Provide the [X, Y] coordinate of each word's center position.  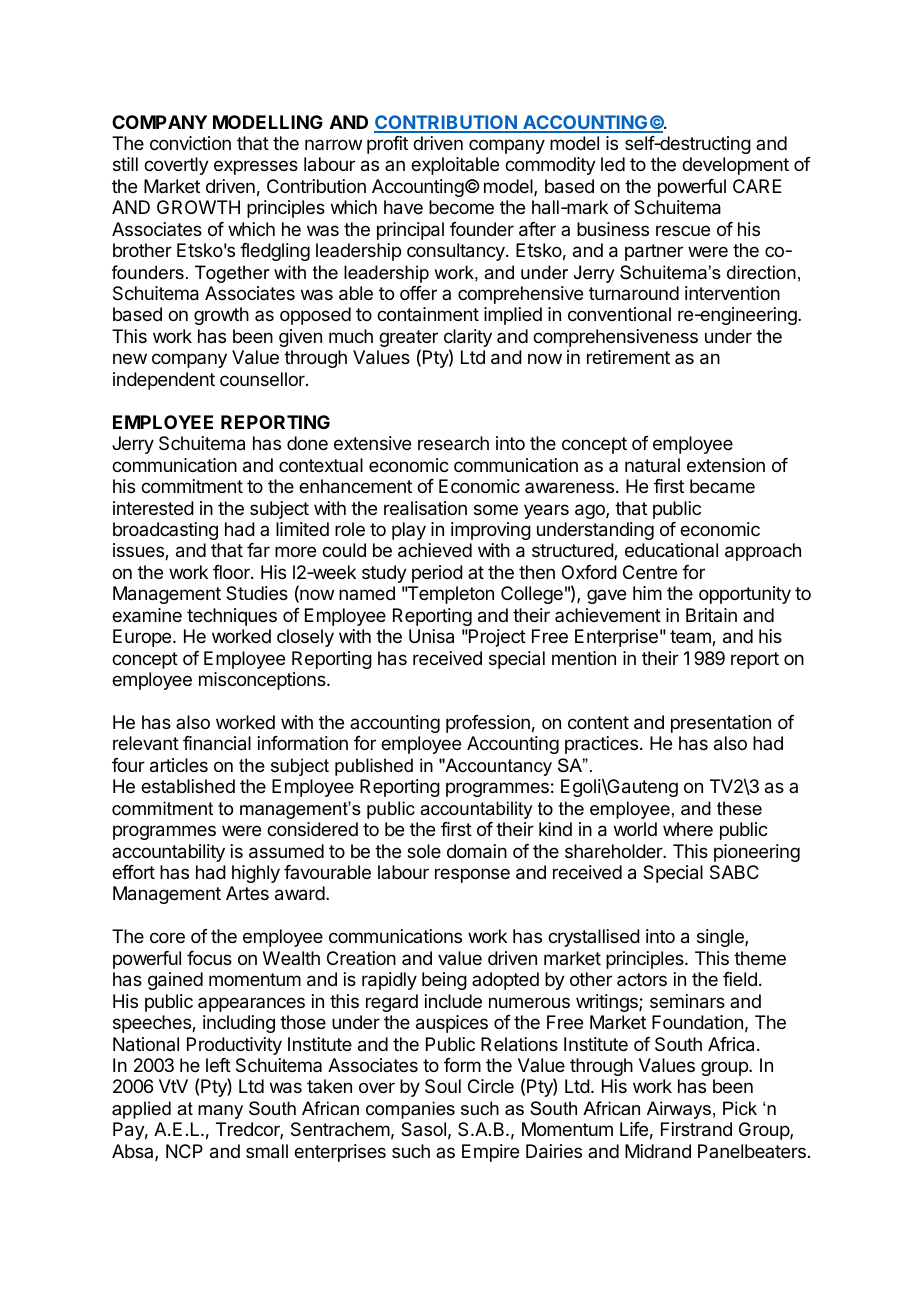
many [220, 1112]
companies [410, 1110]
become [461, 207]
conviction [190, 143]
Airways [679, 1110]
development [735, 166]
